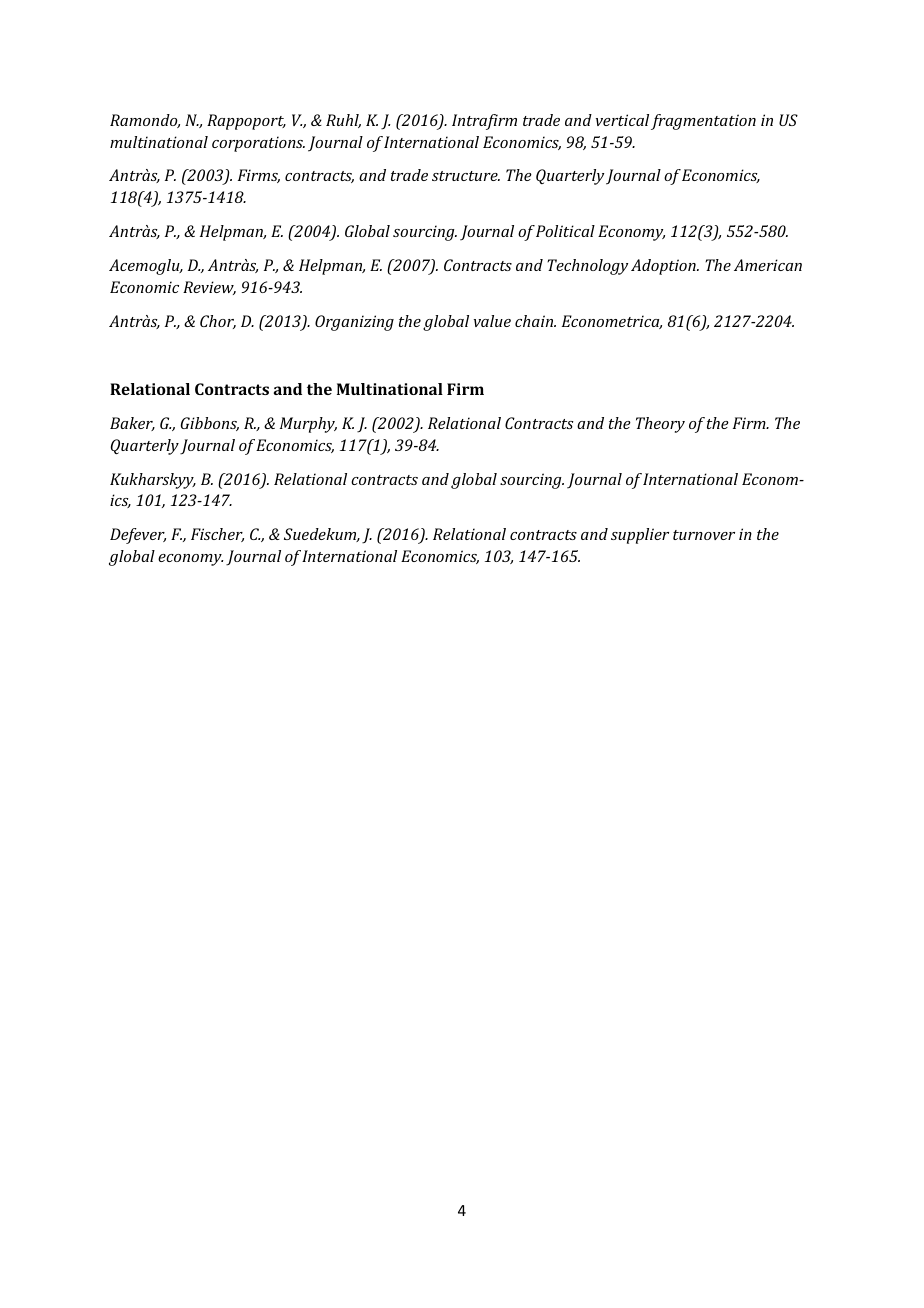  What do you see at coordinates (209, 288) in the screenshot?
I see `Review` at bounding box center [209, 288].
